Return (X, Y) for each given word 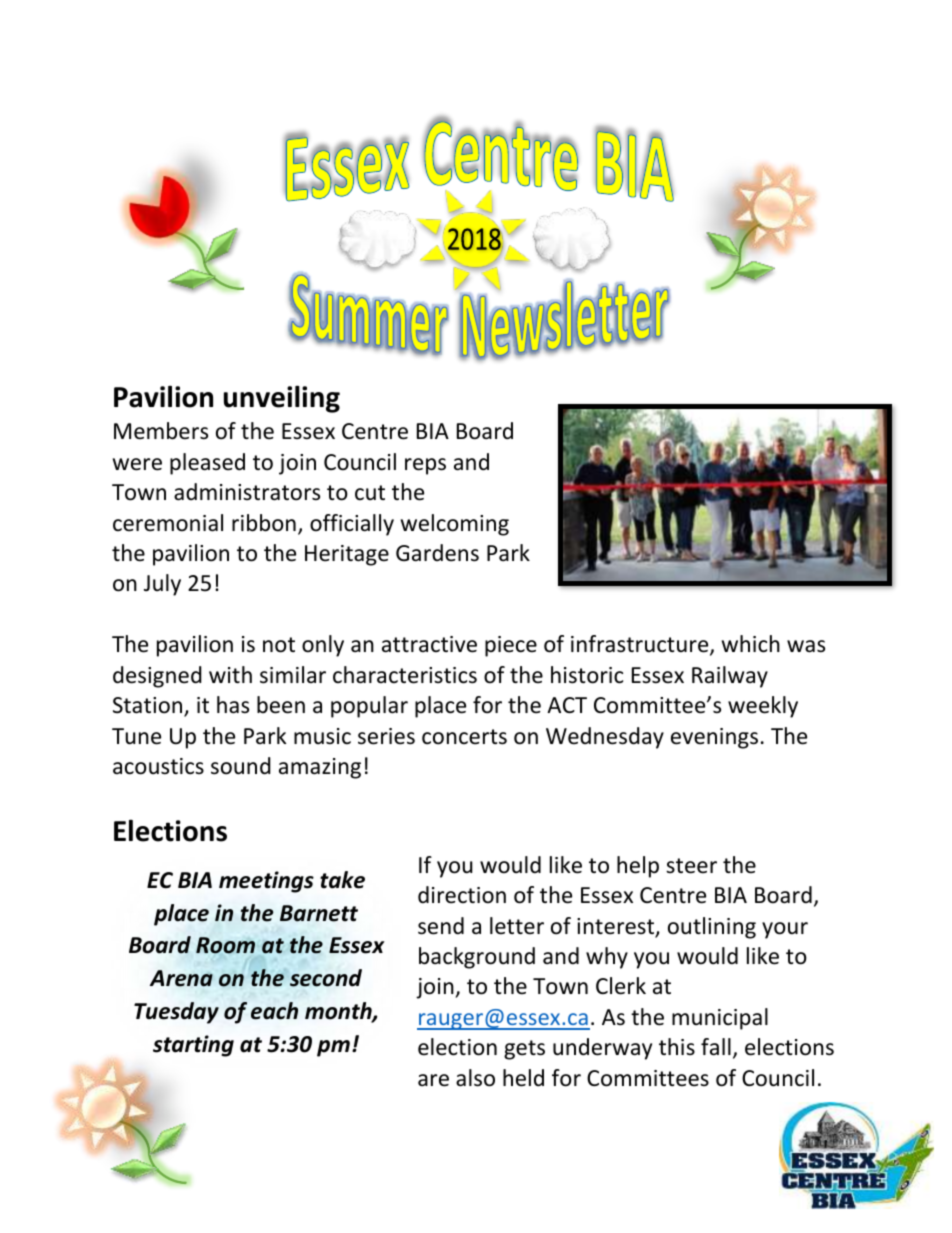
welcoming (455, 525)
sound (241, 766)
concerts (464, 737)
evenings (714, 738)
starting (193, 1046)
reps (425, 466)
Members (161, 431)
